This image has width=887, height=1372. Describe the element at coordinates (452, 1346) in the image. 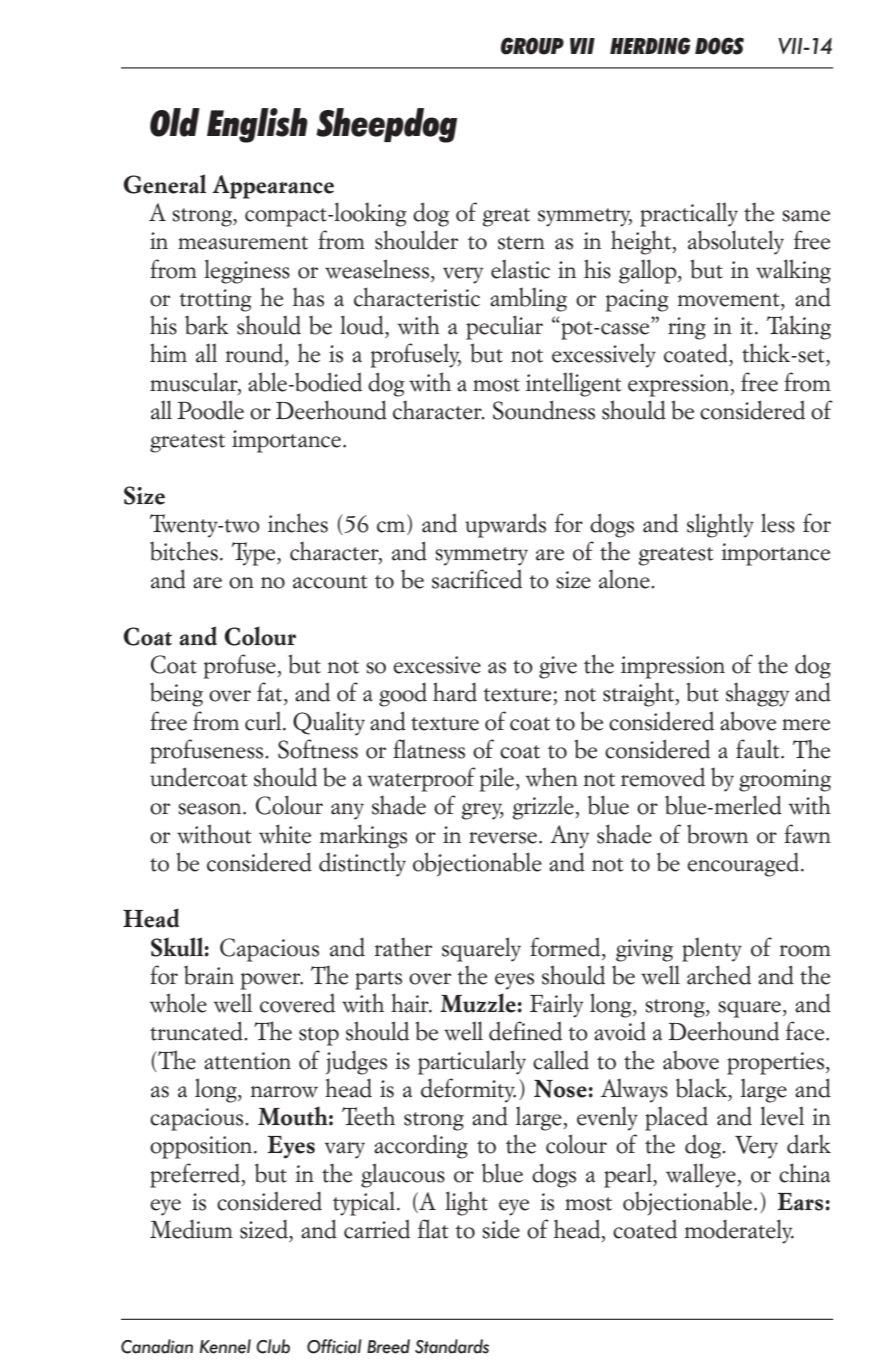

I see `Standards` at that location.
